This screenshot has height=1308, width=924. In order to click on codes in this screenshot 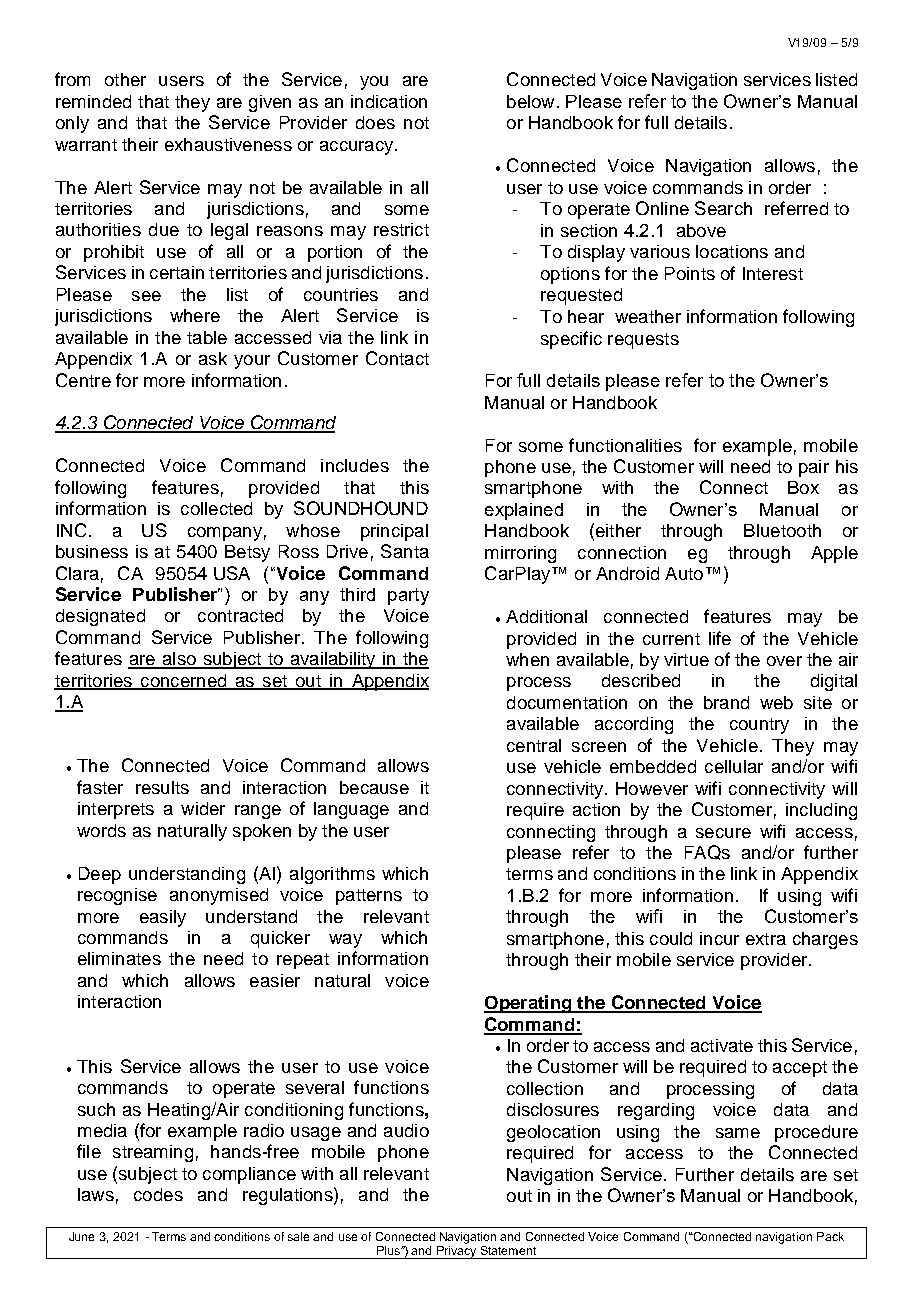, I will do `click(158, 1194)`.
